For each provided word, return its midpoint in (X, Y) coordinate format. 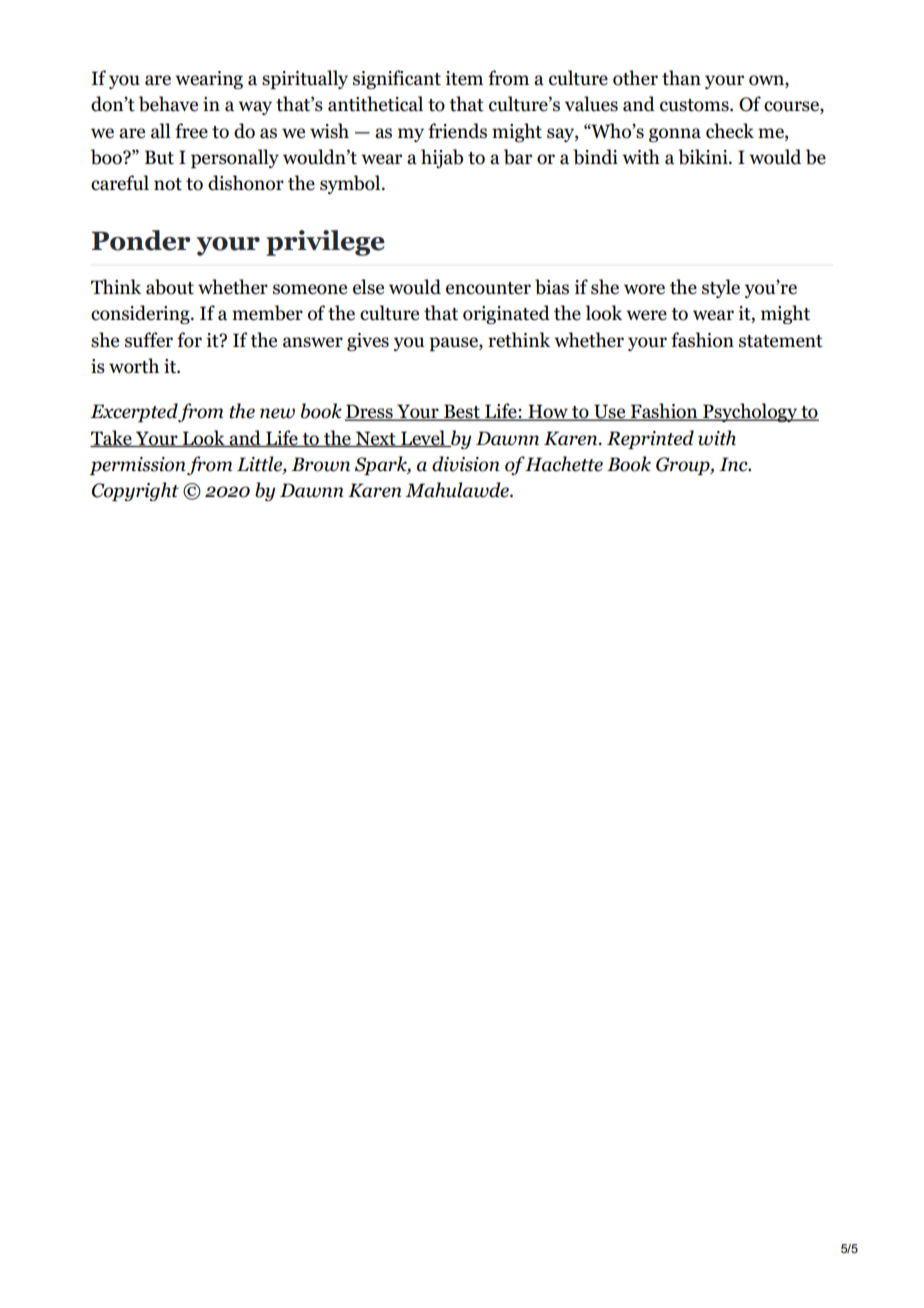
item (464, 78)
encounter (488, 288)
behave (168, 104)
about (170, 287)
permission (137, 466)
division (466, 464)
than (681, 78)
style (721, 288)
